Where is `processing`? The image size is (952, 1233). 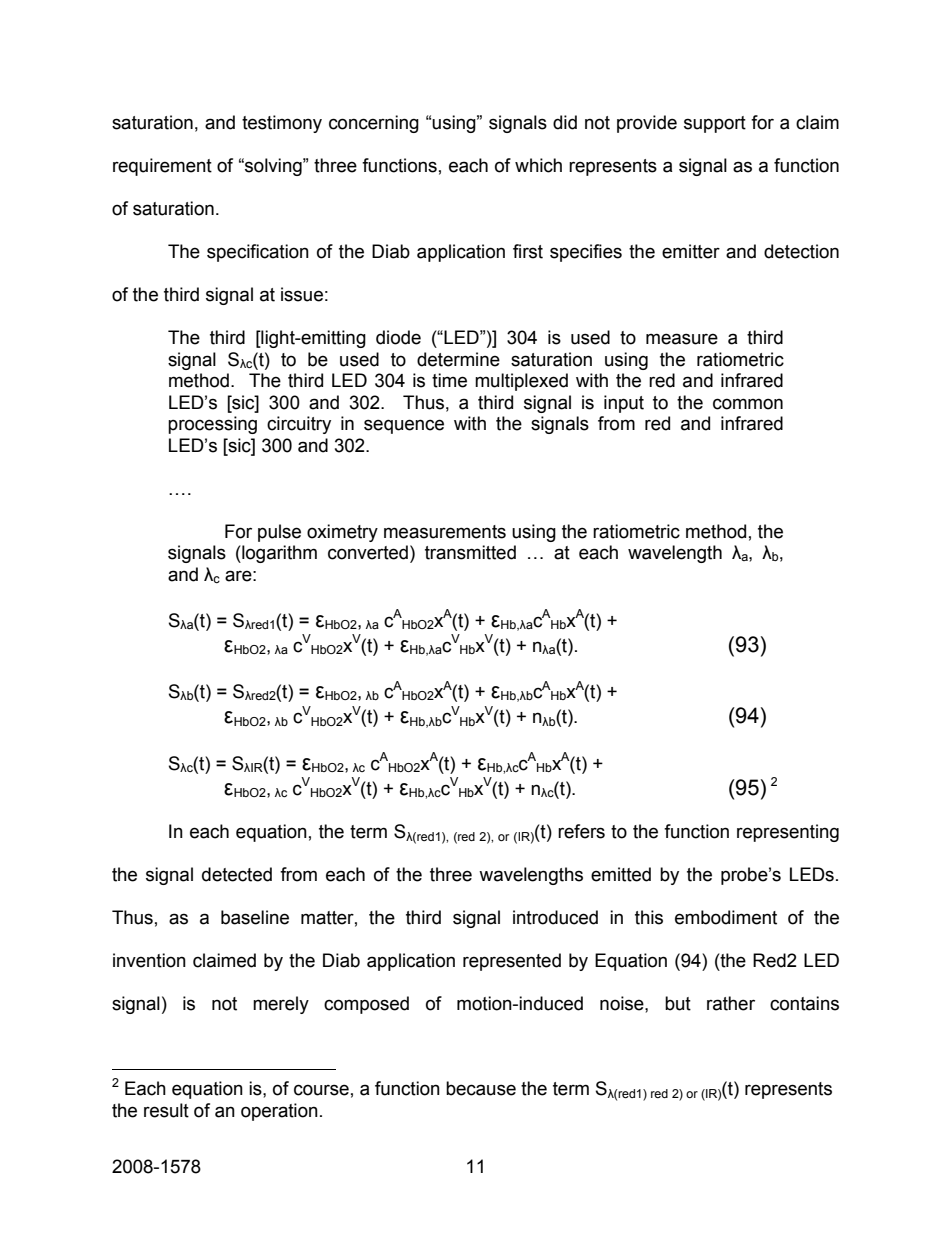
processing is located at coordinates (212, 425).
